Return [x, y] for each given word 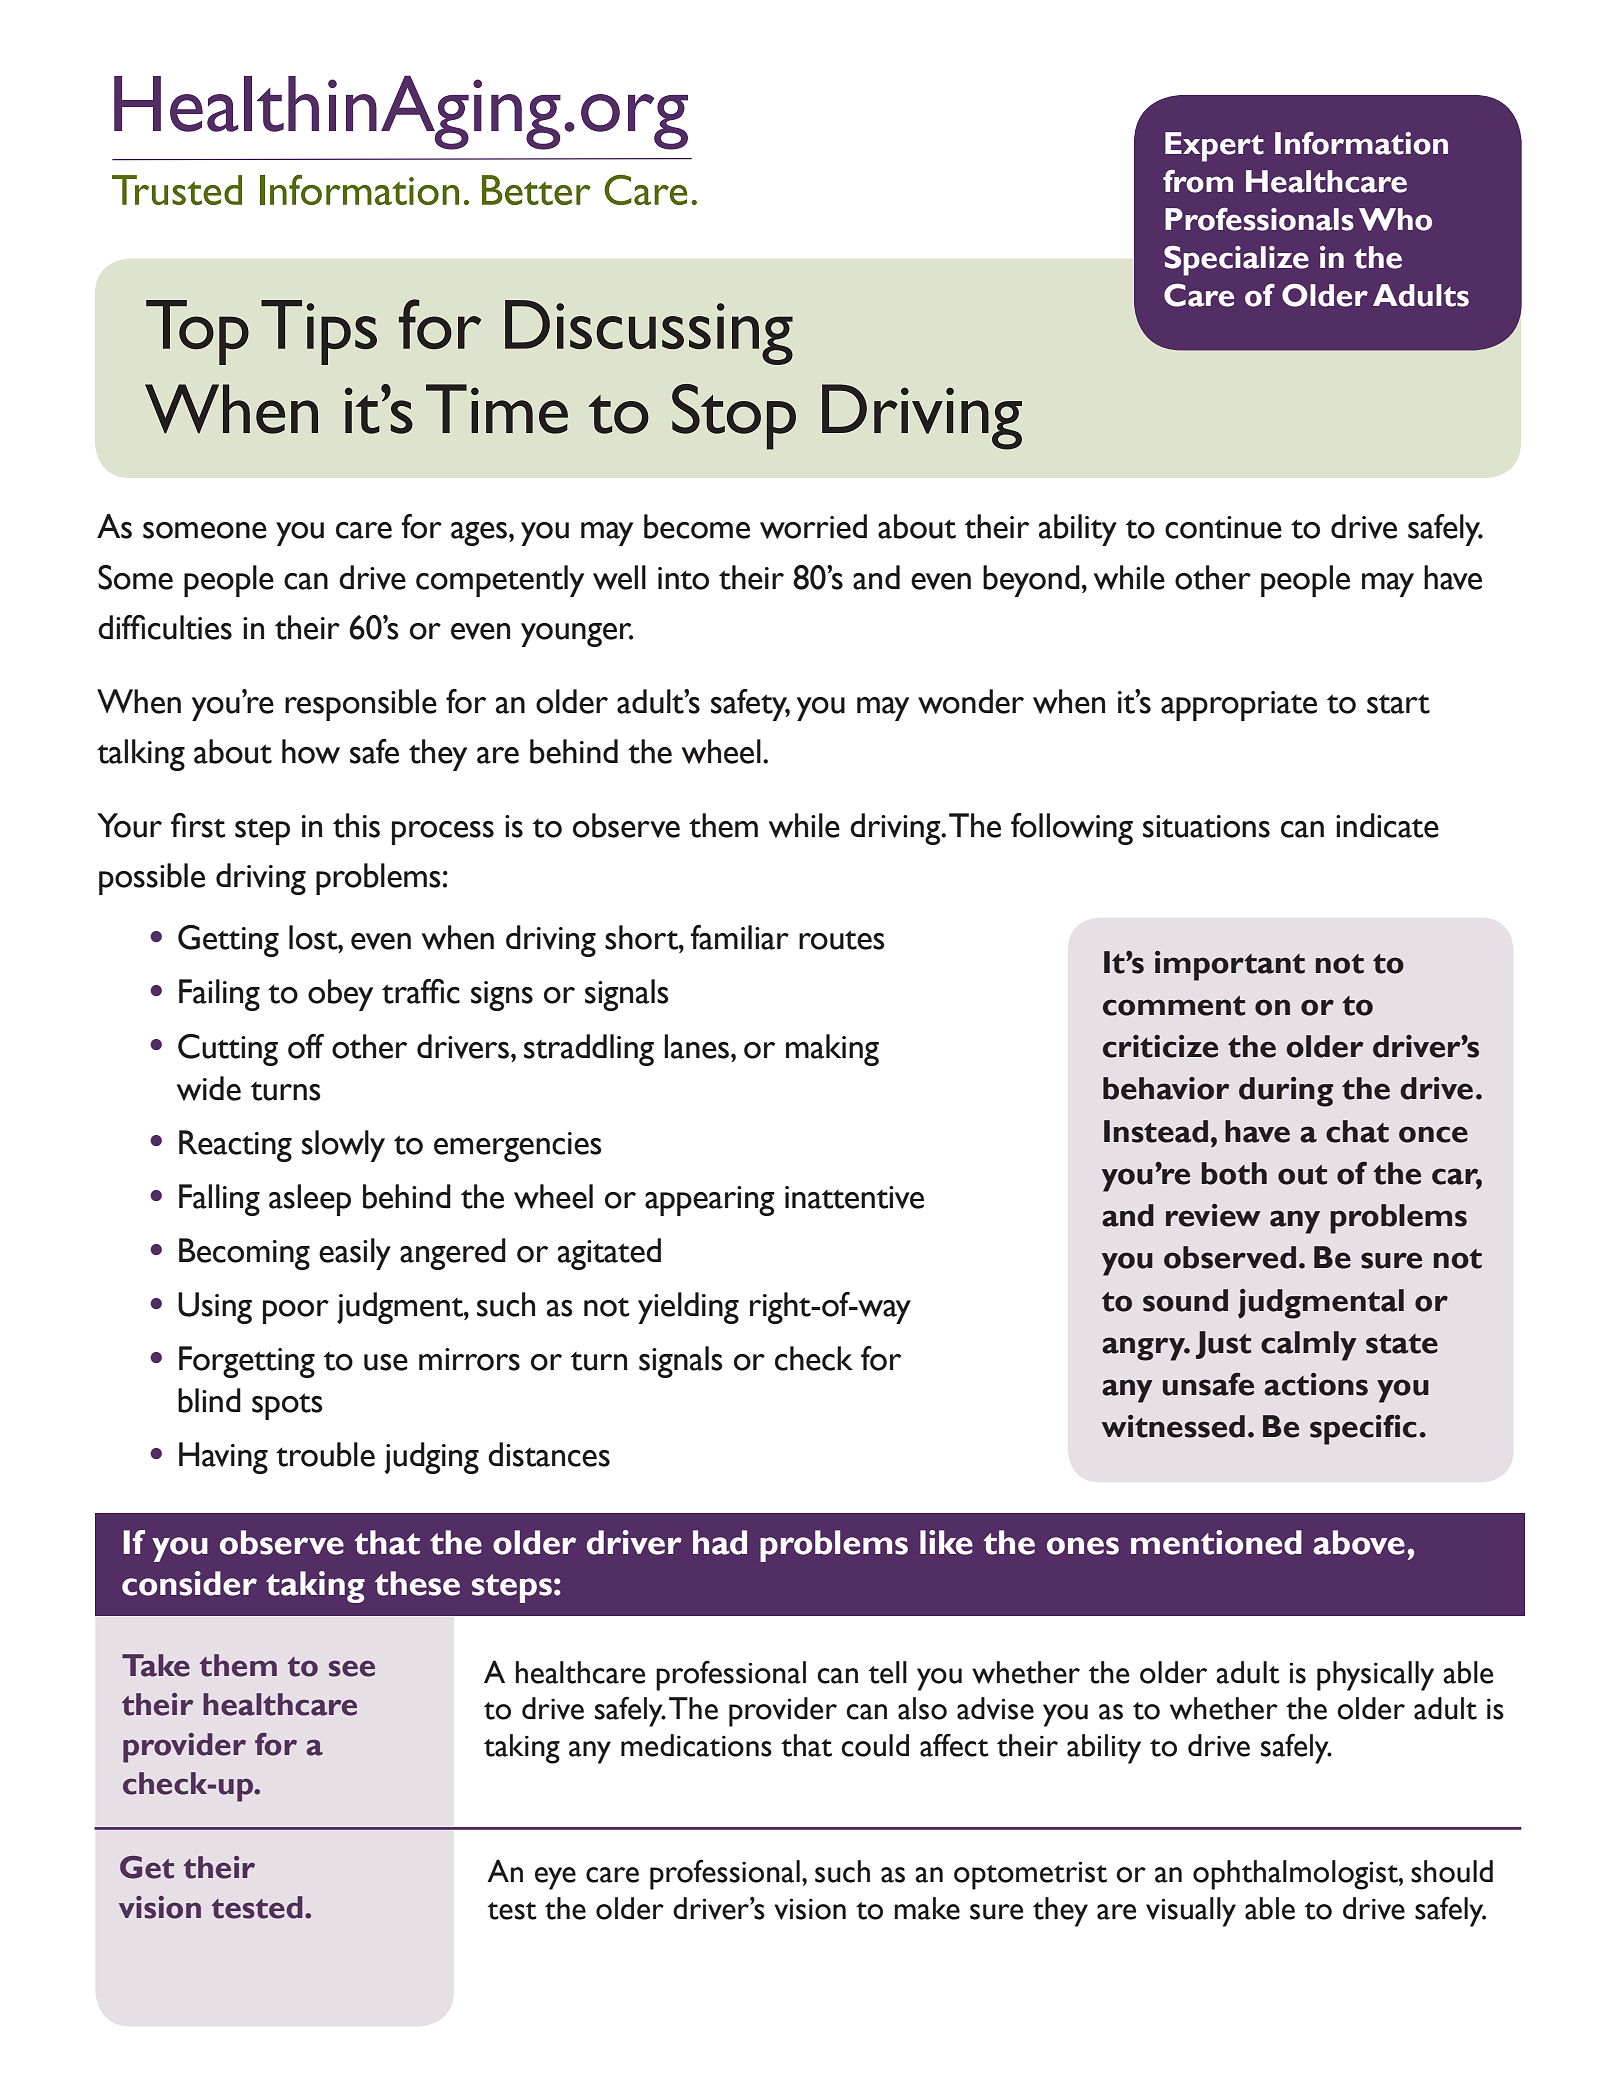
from [1198, 181]
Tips [319, 332]
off [306, 1046]
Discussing [649, 332]
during [1286, 1092]
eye [555, 1878]
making [832, 1050]
